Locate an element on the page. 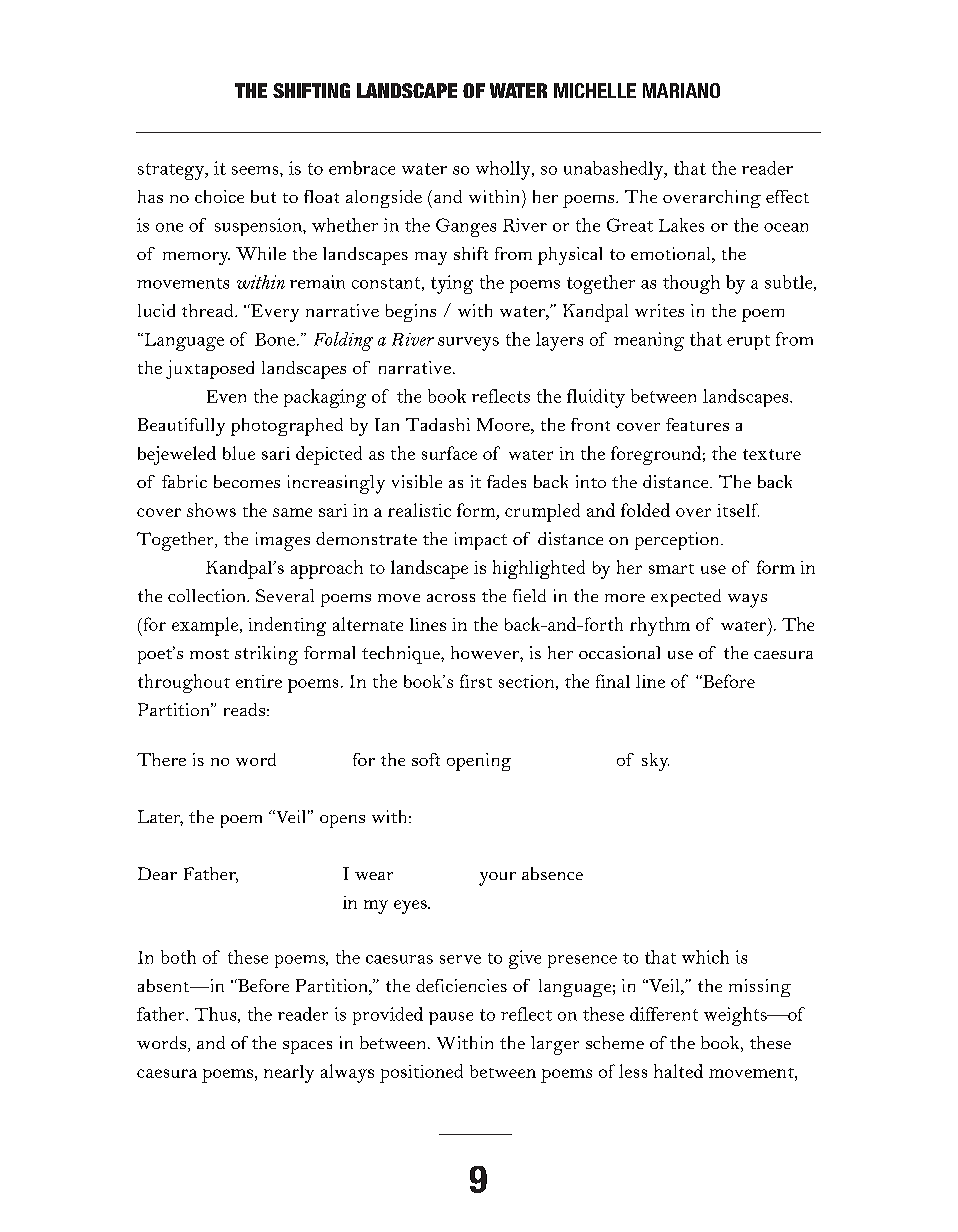 This document has width=958, height=1232. features is located at coordinates (697, 424).
